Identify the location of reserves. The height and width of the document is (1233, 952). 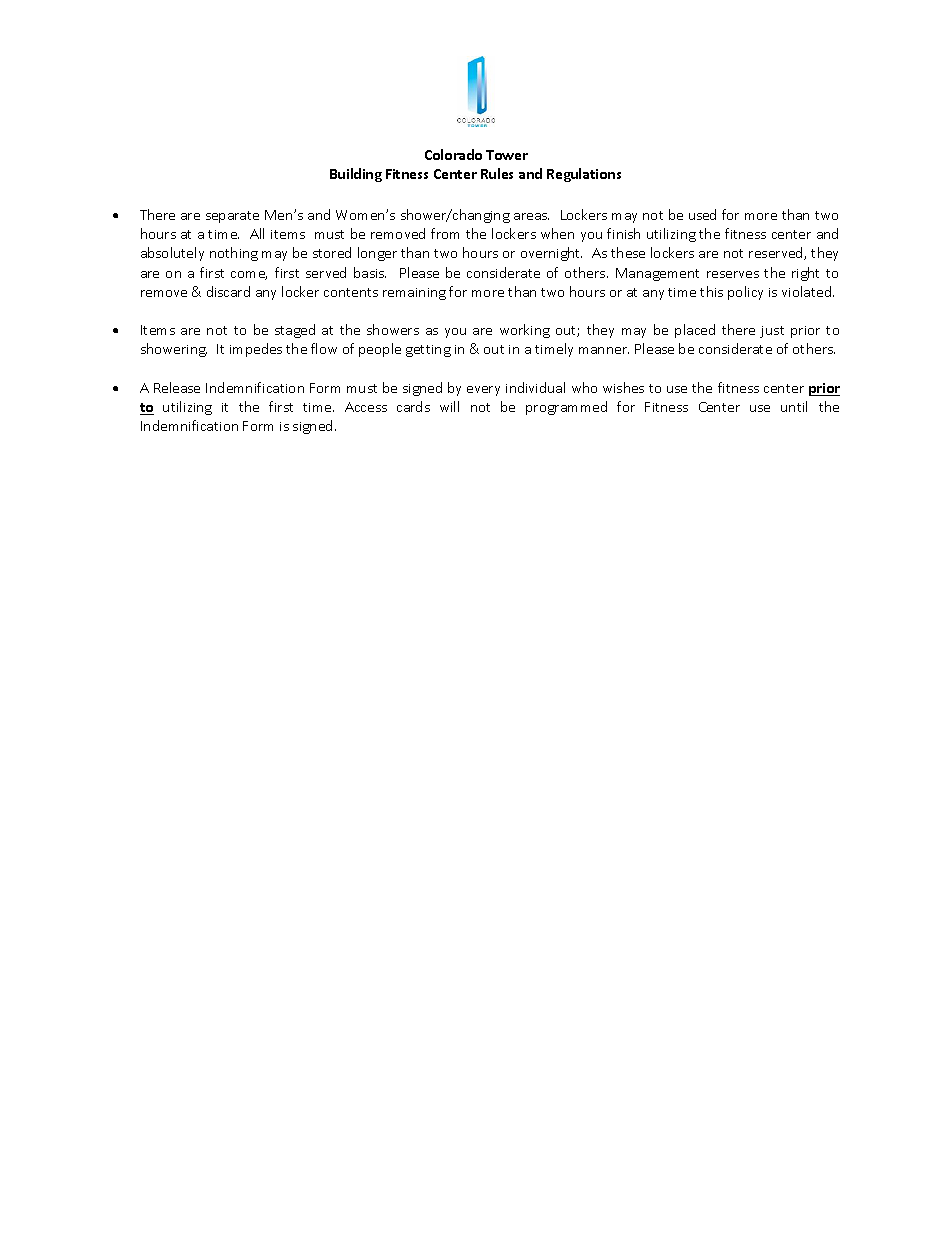
(733, 274).
